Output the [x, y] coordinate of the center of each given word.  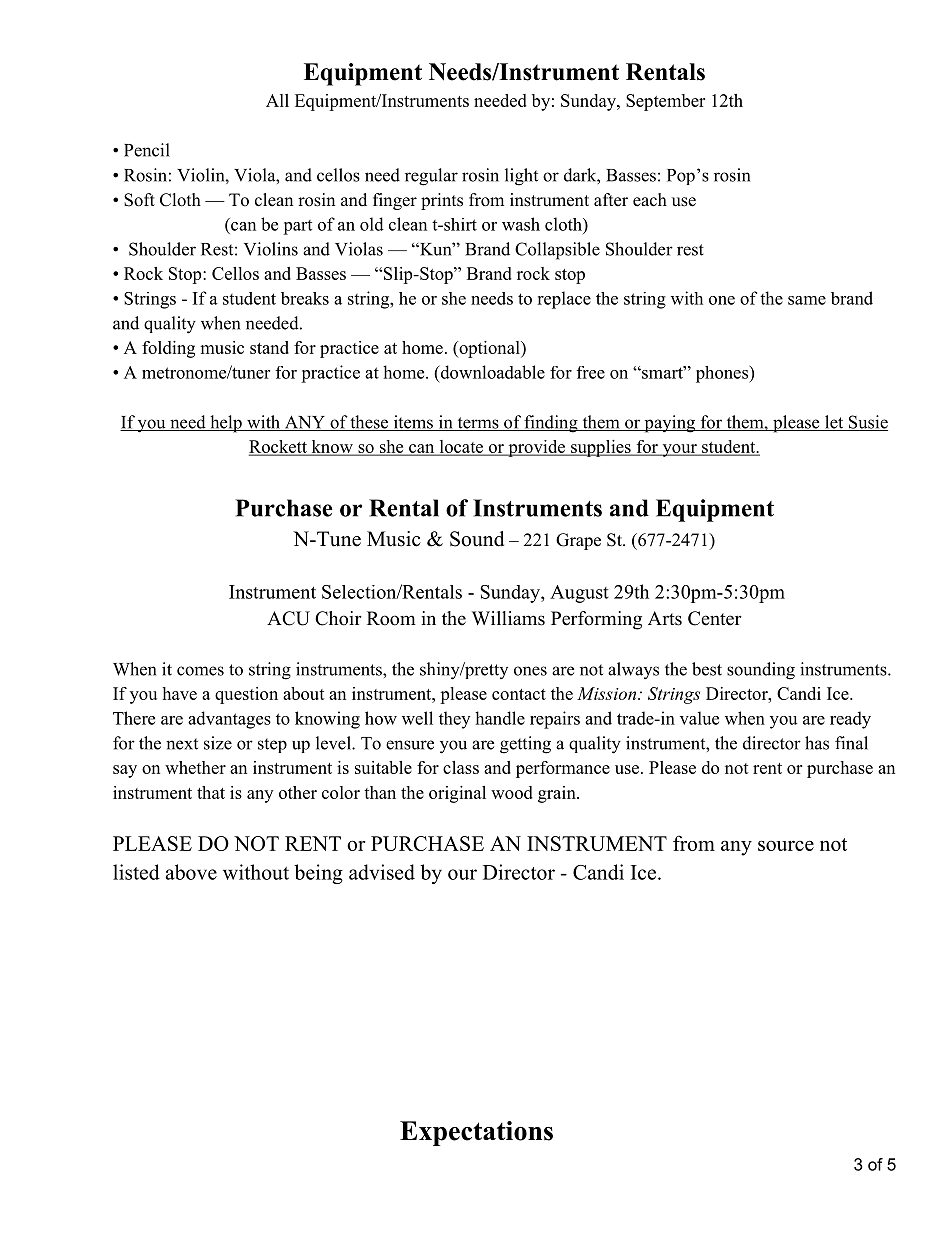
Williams [508, 618]
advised [382, 872]
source [786, 845]
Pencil [147, 150]
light [521, 177]
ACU [288, 618]
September [665, 102]
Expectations [476, 1133]
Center [715, 618]
